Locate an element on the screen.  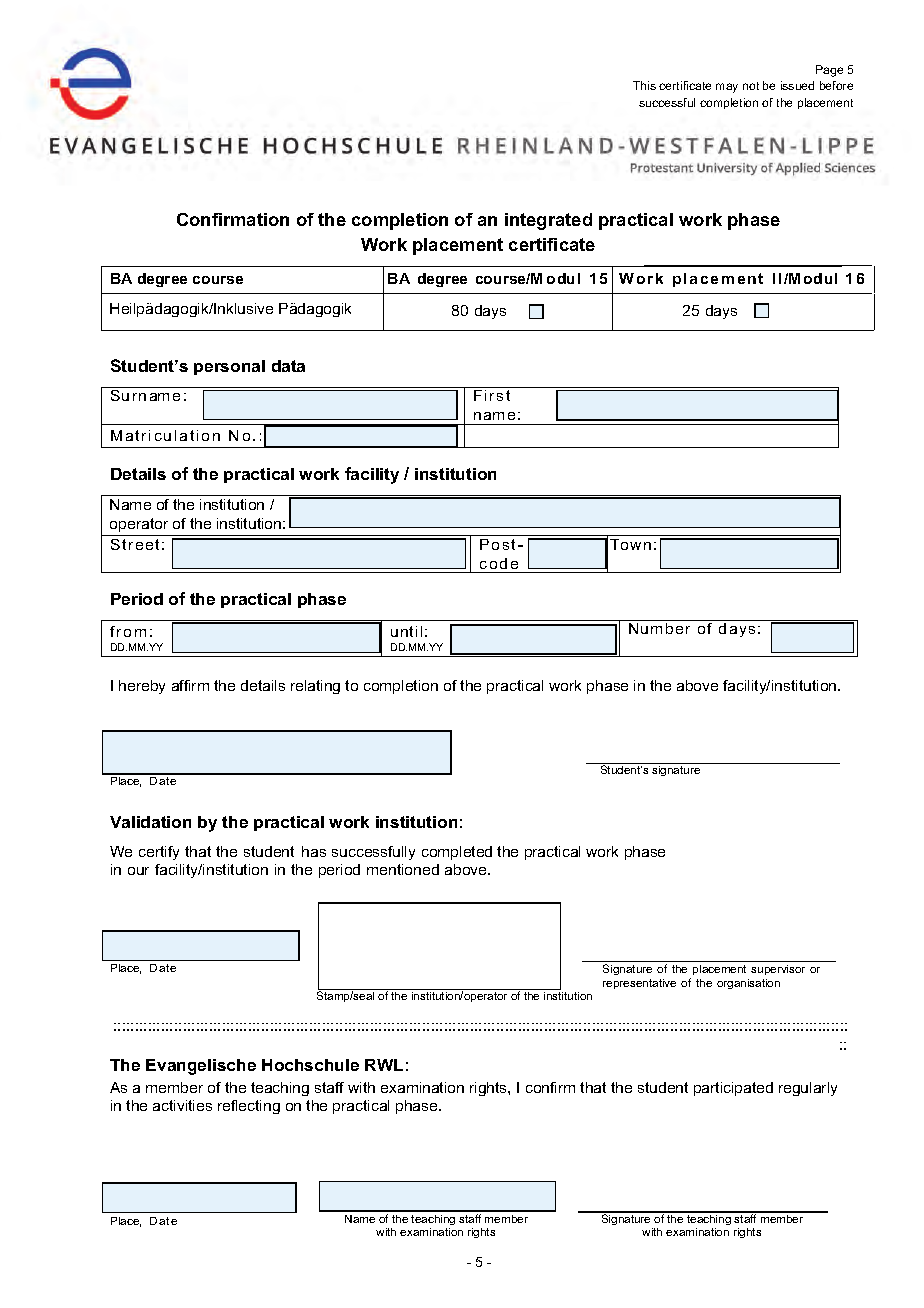
until is located at coordinates (406, 631).
